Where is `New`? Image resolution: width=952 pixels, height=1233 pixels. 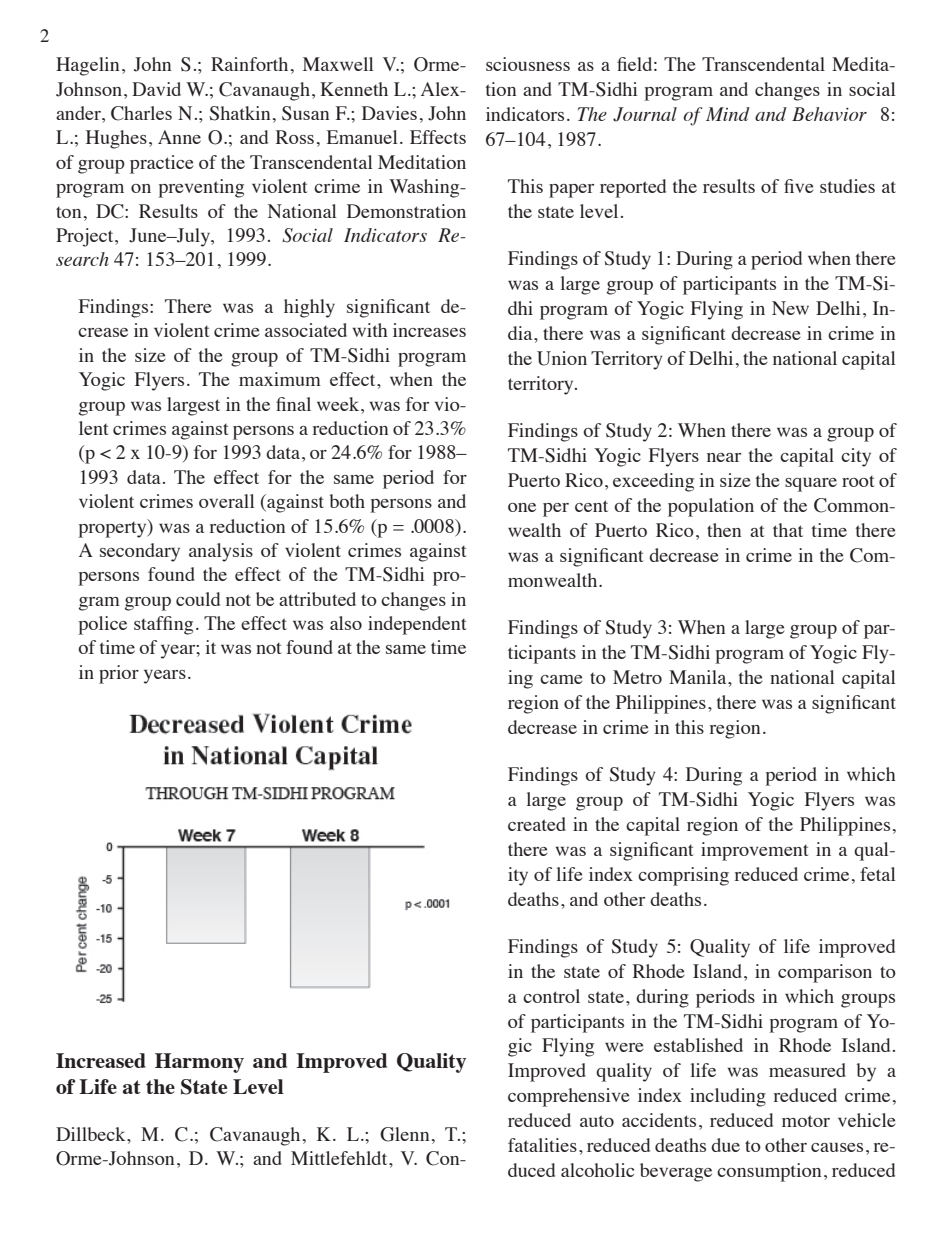
New is located at coordinates (790, 308).
